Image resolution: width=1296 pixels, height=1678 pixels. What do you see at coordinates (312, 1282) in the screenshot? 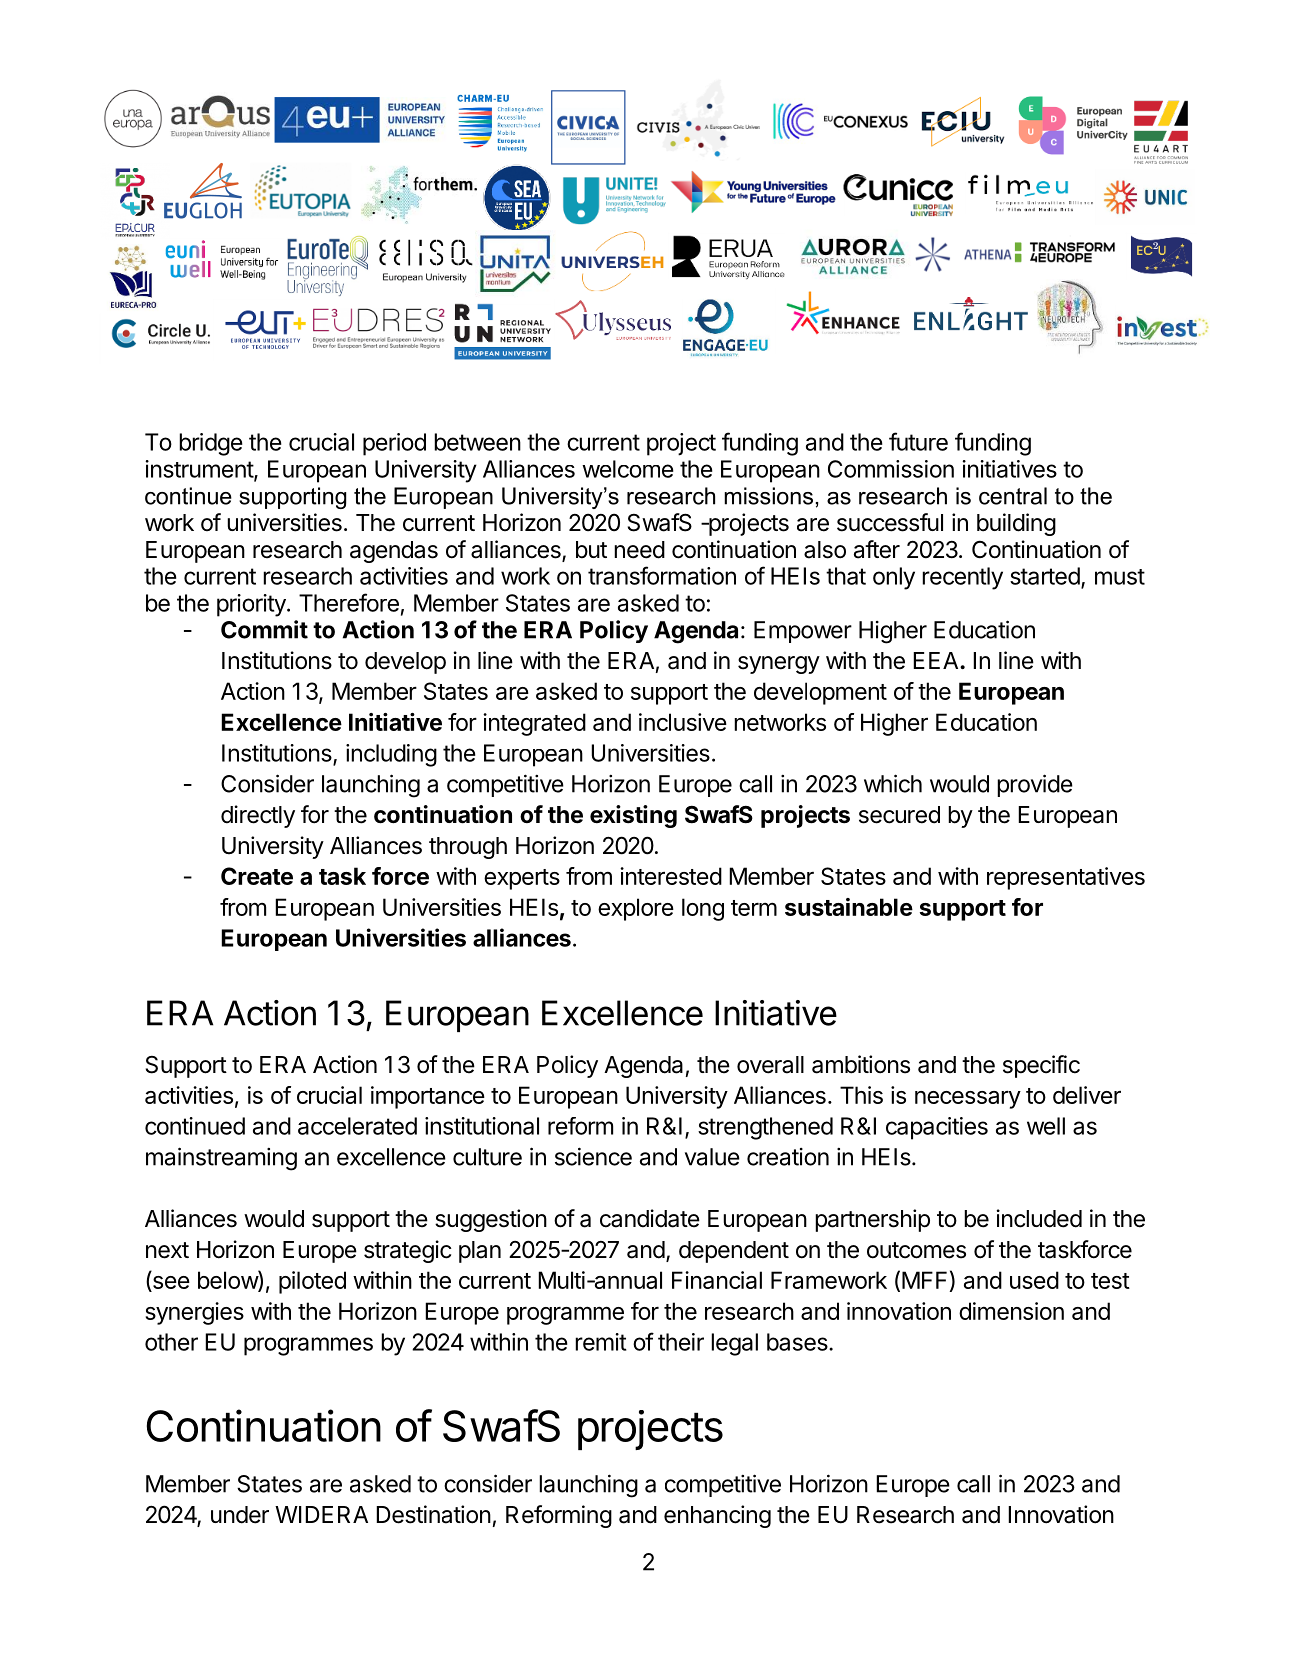
I see `piloted` at bounding box center [312, 1282].
